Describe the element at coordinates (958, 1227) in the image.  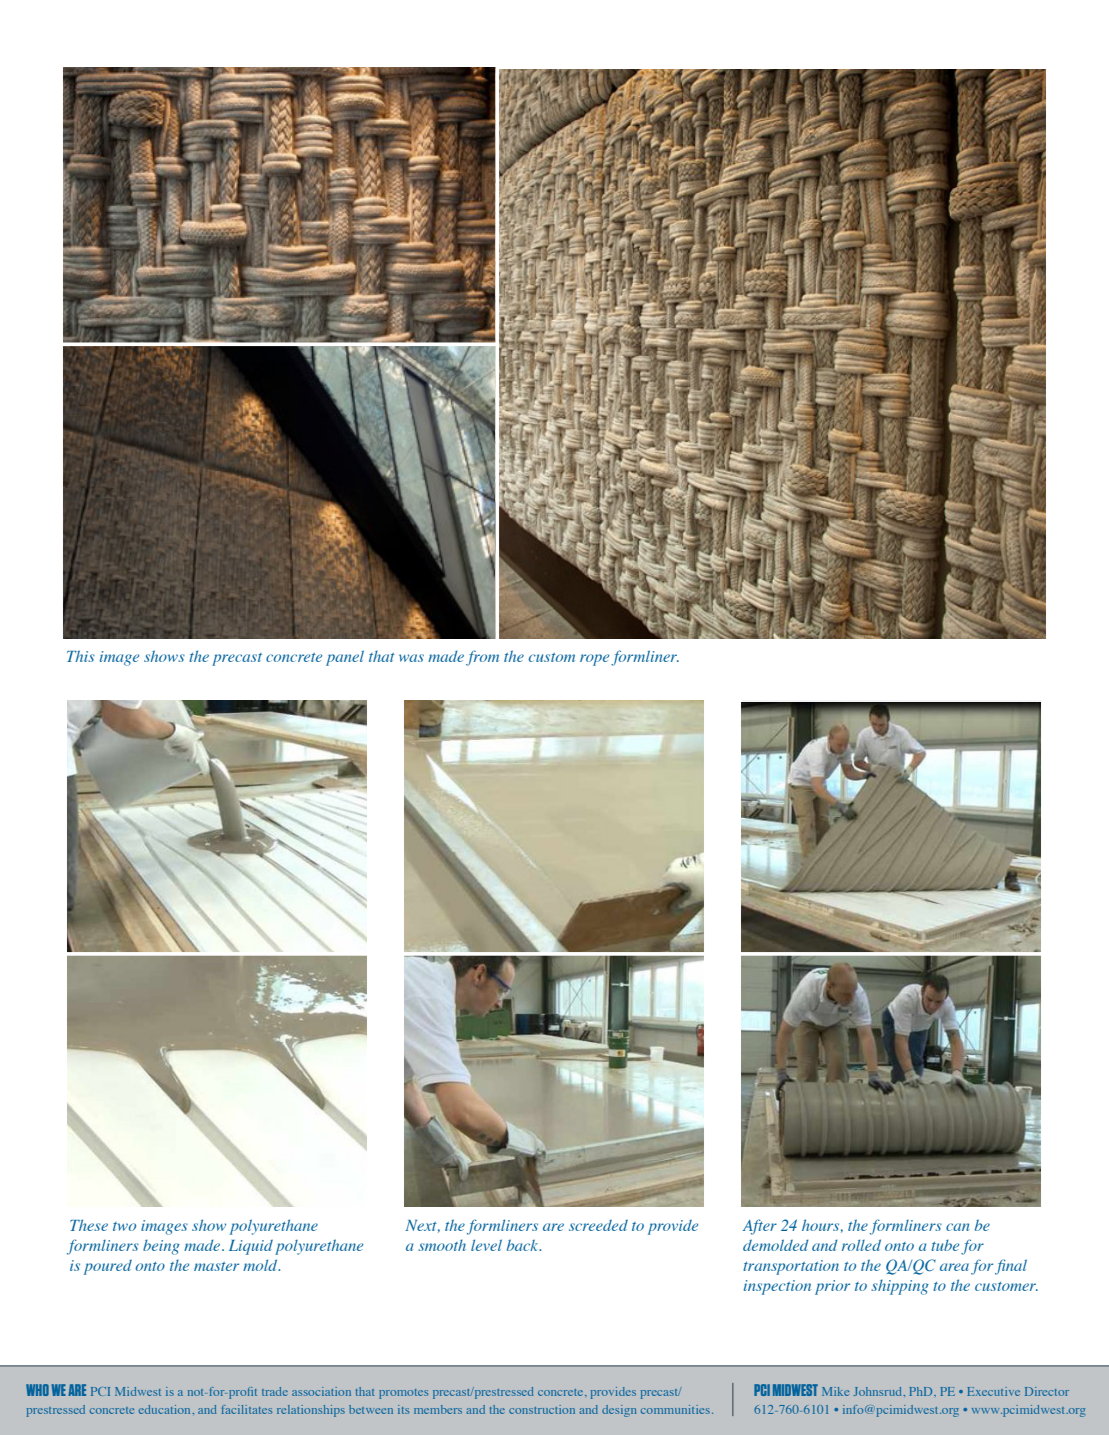
I see `can` at that location.
